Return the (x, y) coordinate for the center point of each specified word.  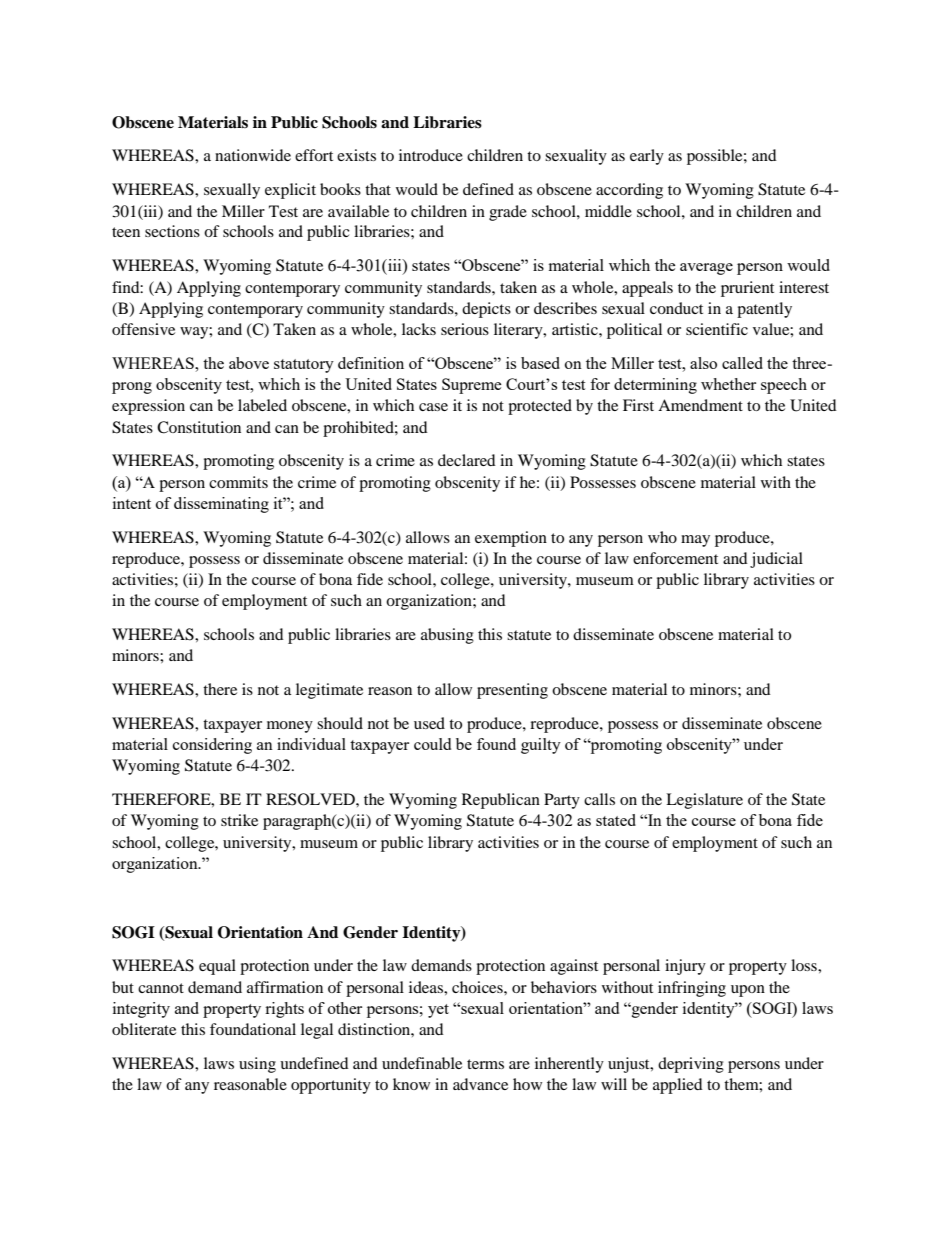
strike (239, 820)
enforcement (675, 558)
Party (562, 801)
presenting (512, 691)
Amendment (700, 405)
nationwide (253, 155)
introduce (431, 155)
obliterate (144, 1029)
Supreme (472, 386)
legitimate (329, 691)
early (647, 157)
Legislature (704, 801)
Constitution (199, 427)
